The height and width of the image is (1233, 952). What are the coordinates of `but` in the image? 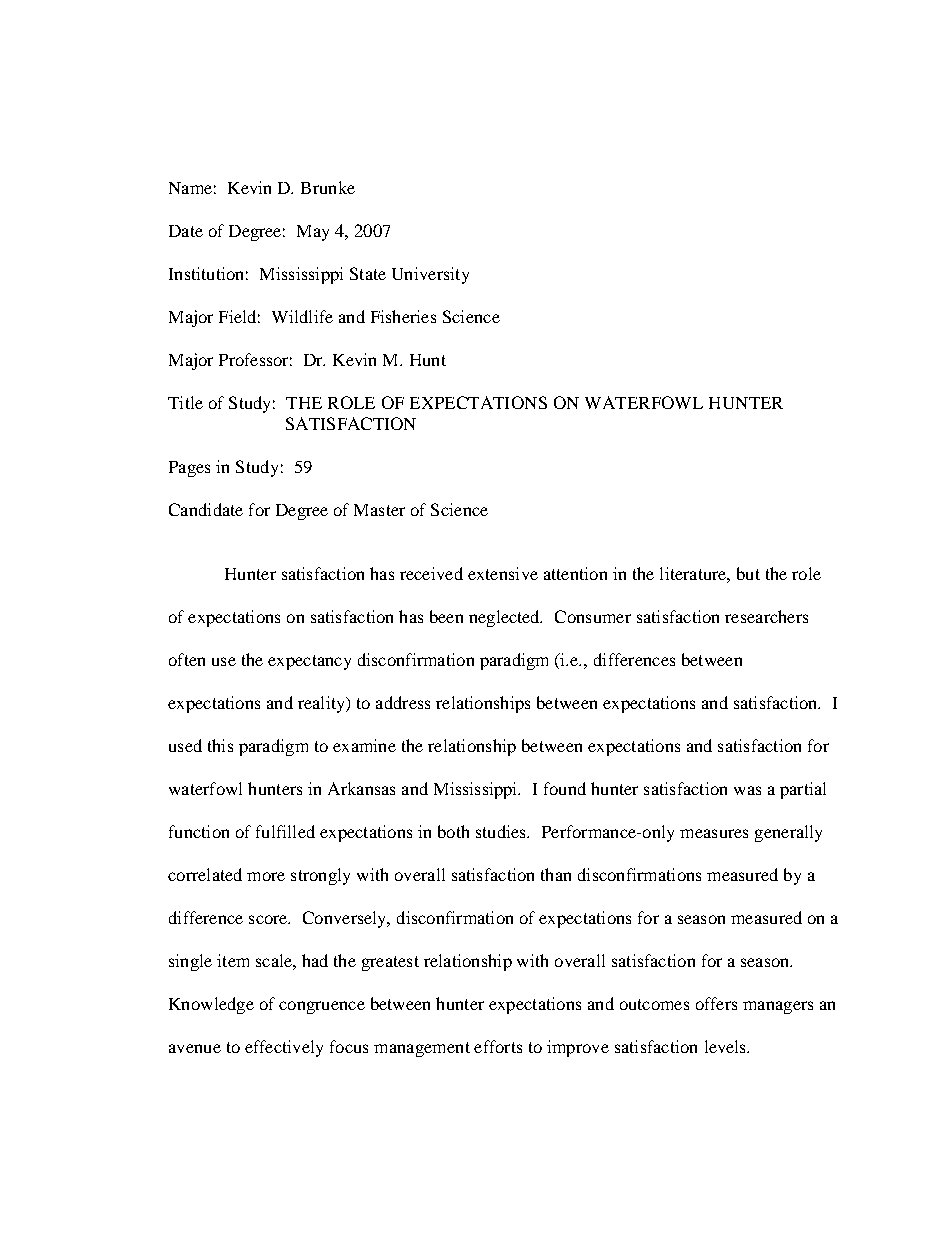 It's located at (748, 573).
